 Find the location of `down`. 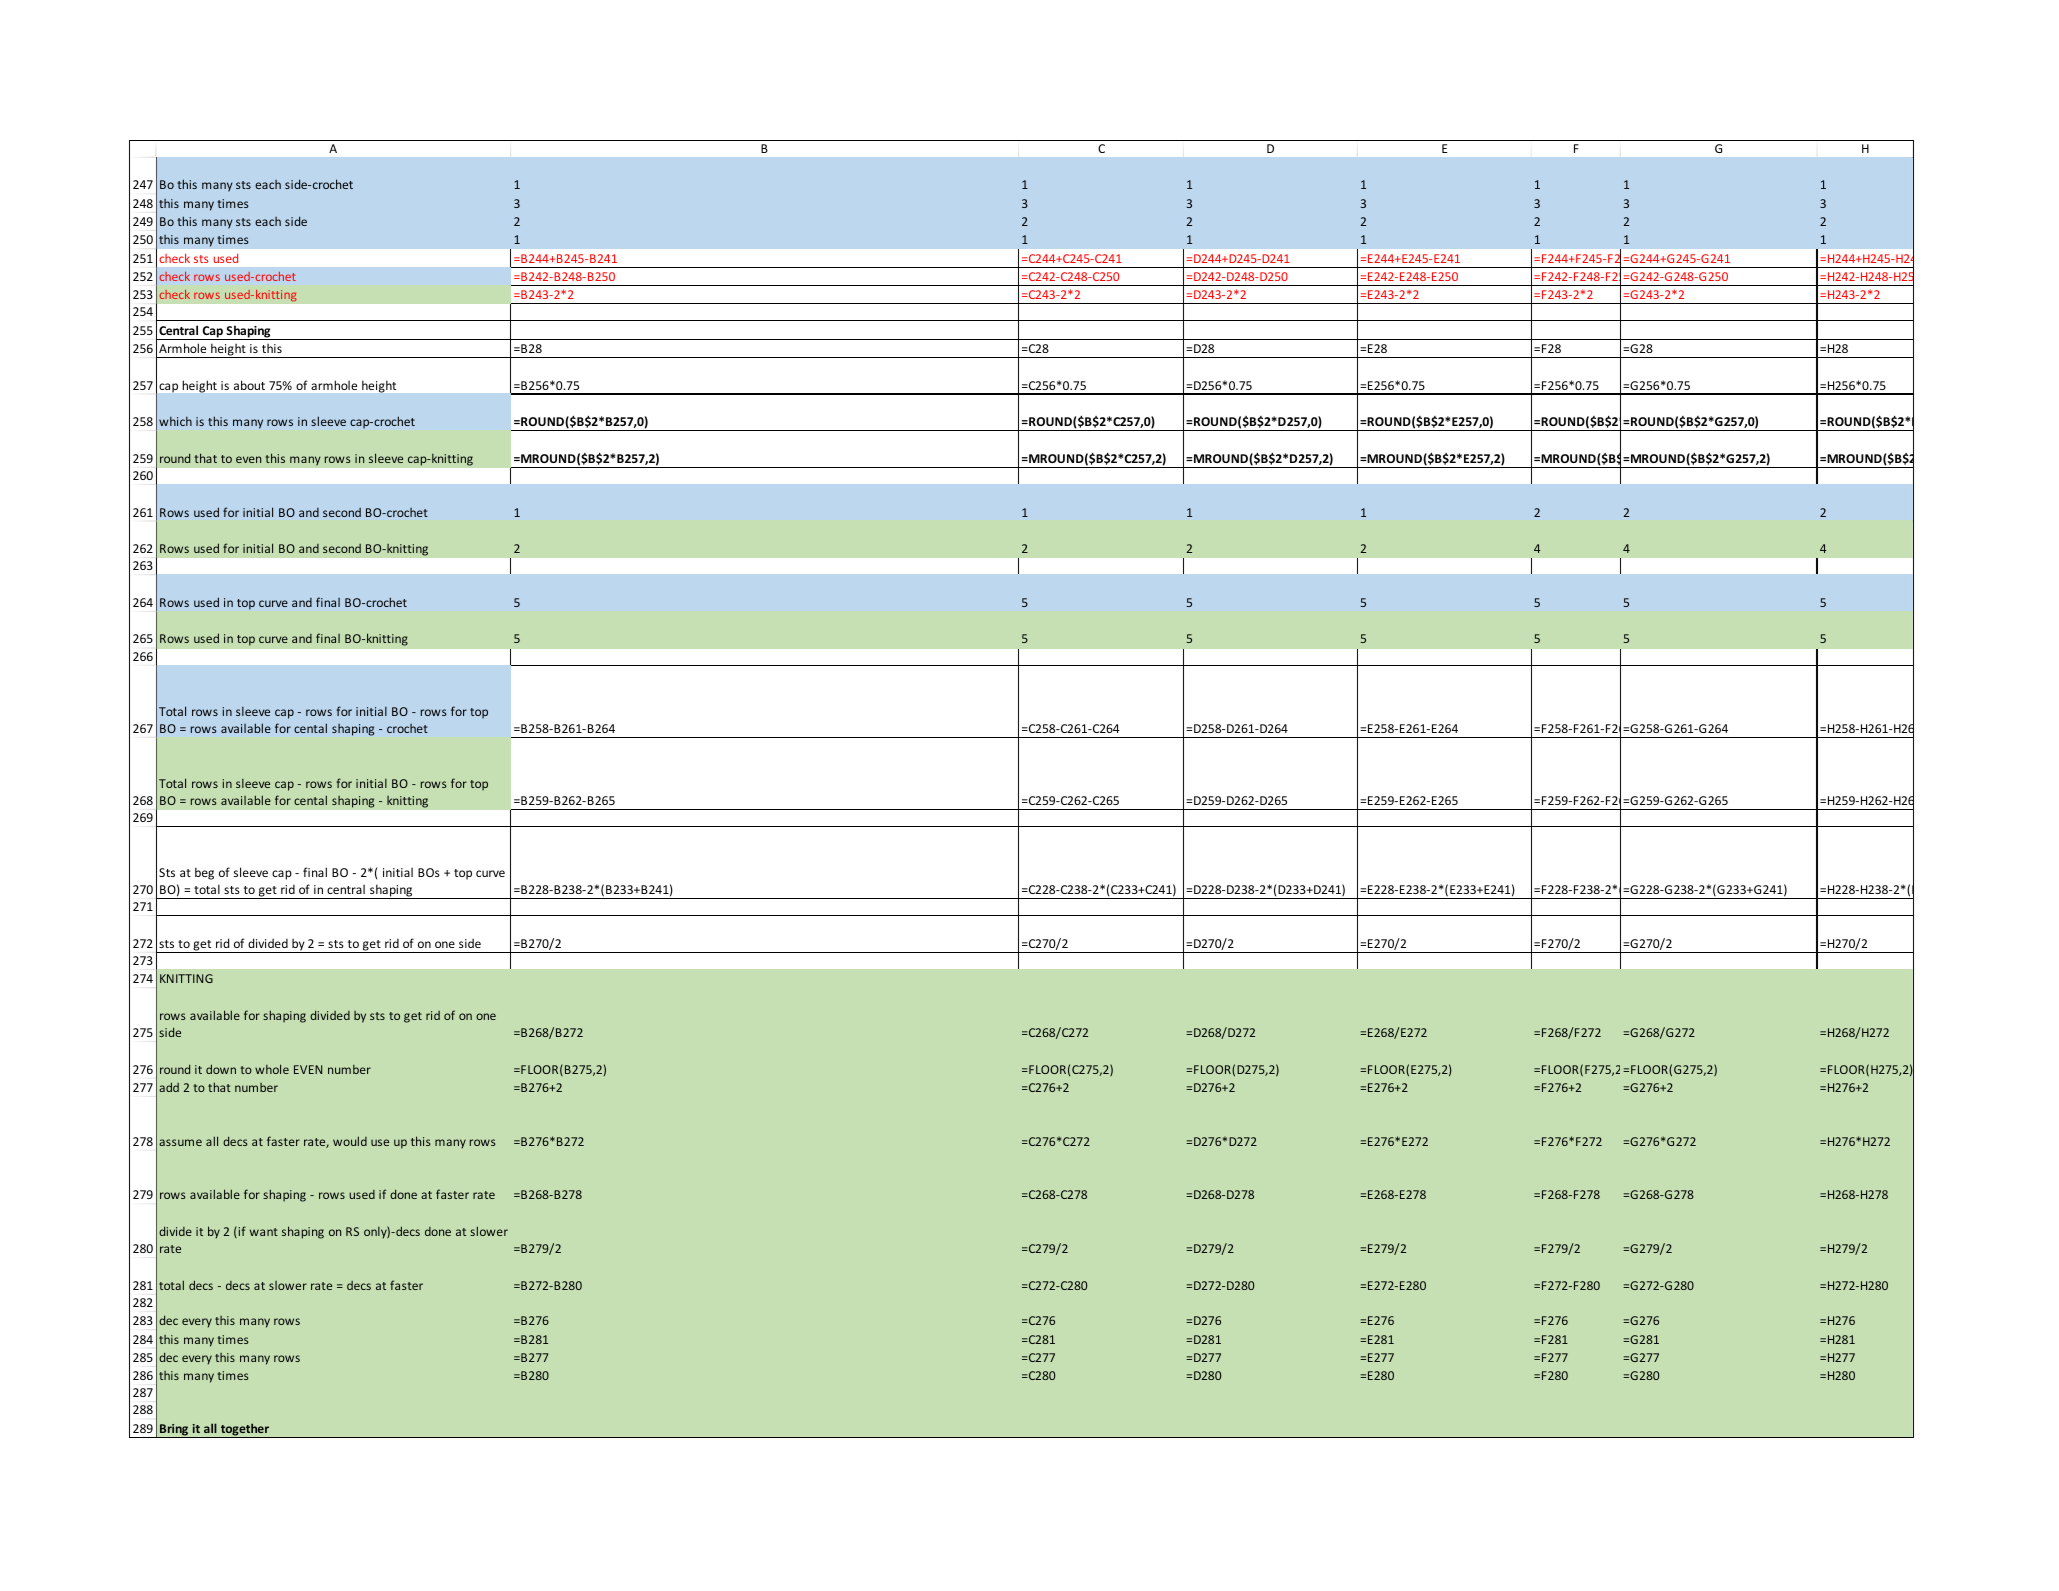

down is located at coordinates (221, 1069).
